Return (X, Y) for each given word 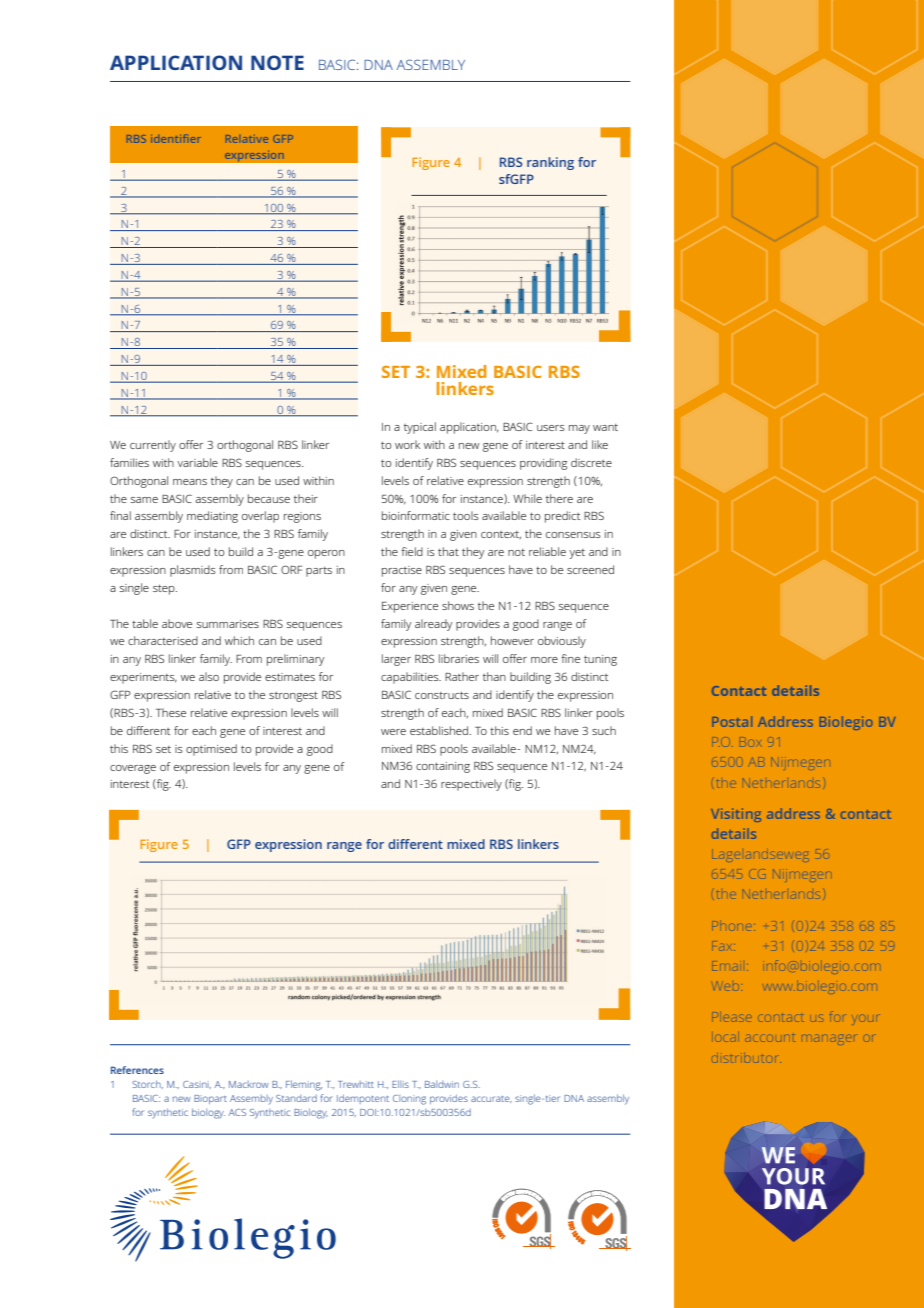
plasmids (193, 571)
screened (590, 569)
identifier (176, 138)
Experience (410, 607)
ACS (237, 1112)
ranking (550, 163)
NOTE (277, 62)
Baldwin (442, 1084)
